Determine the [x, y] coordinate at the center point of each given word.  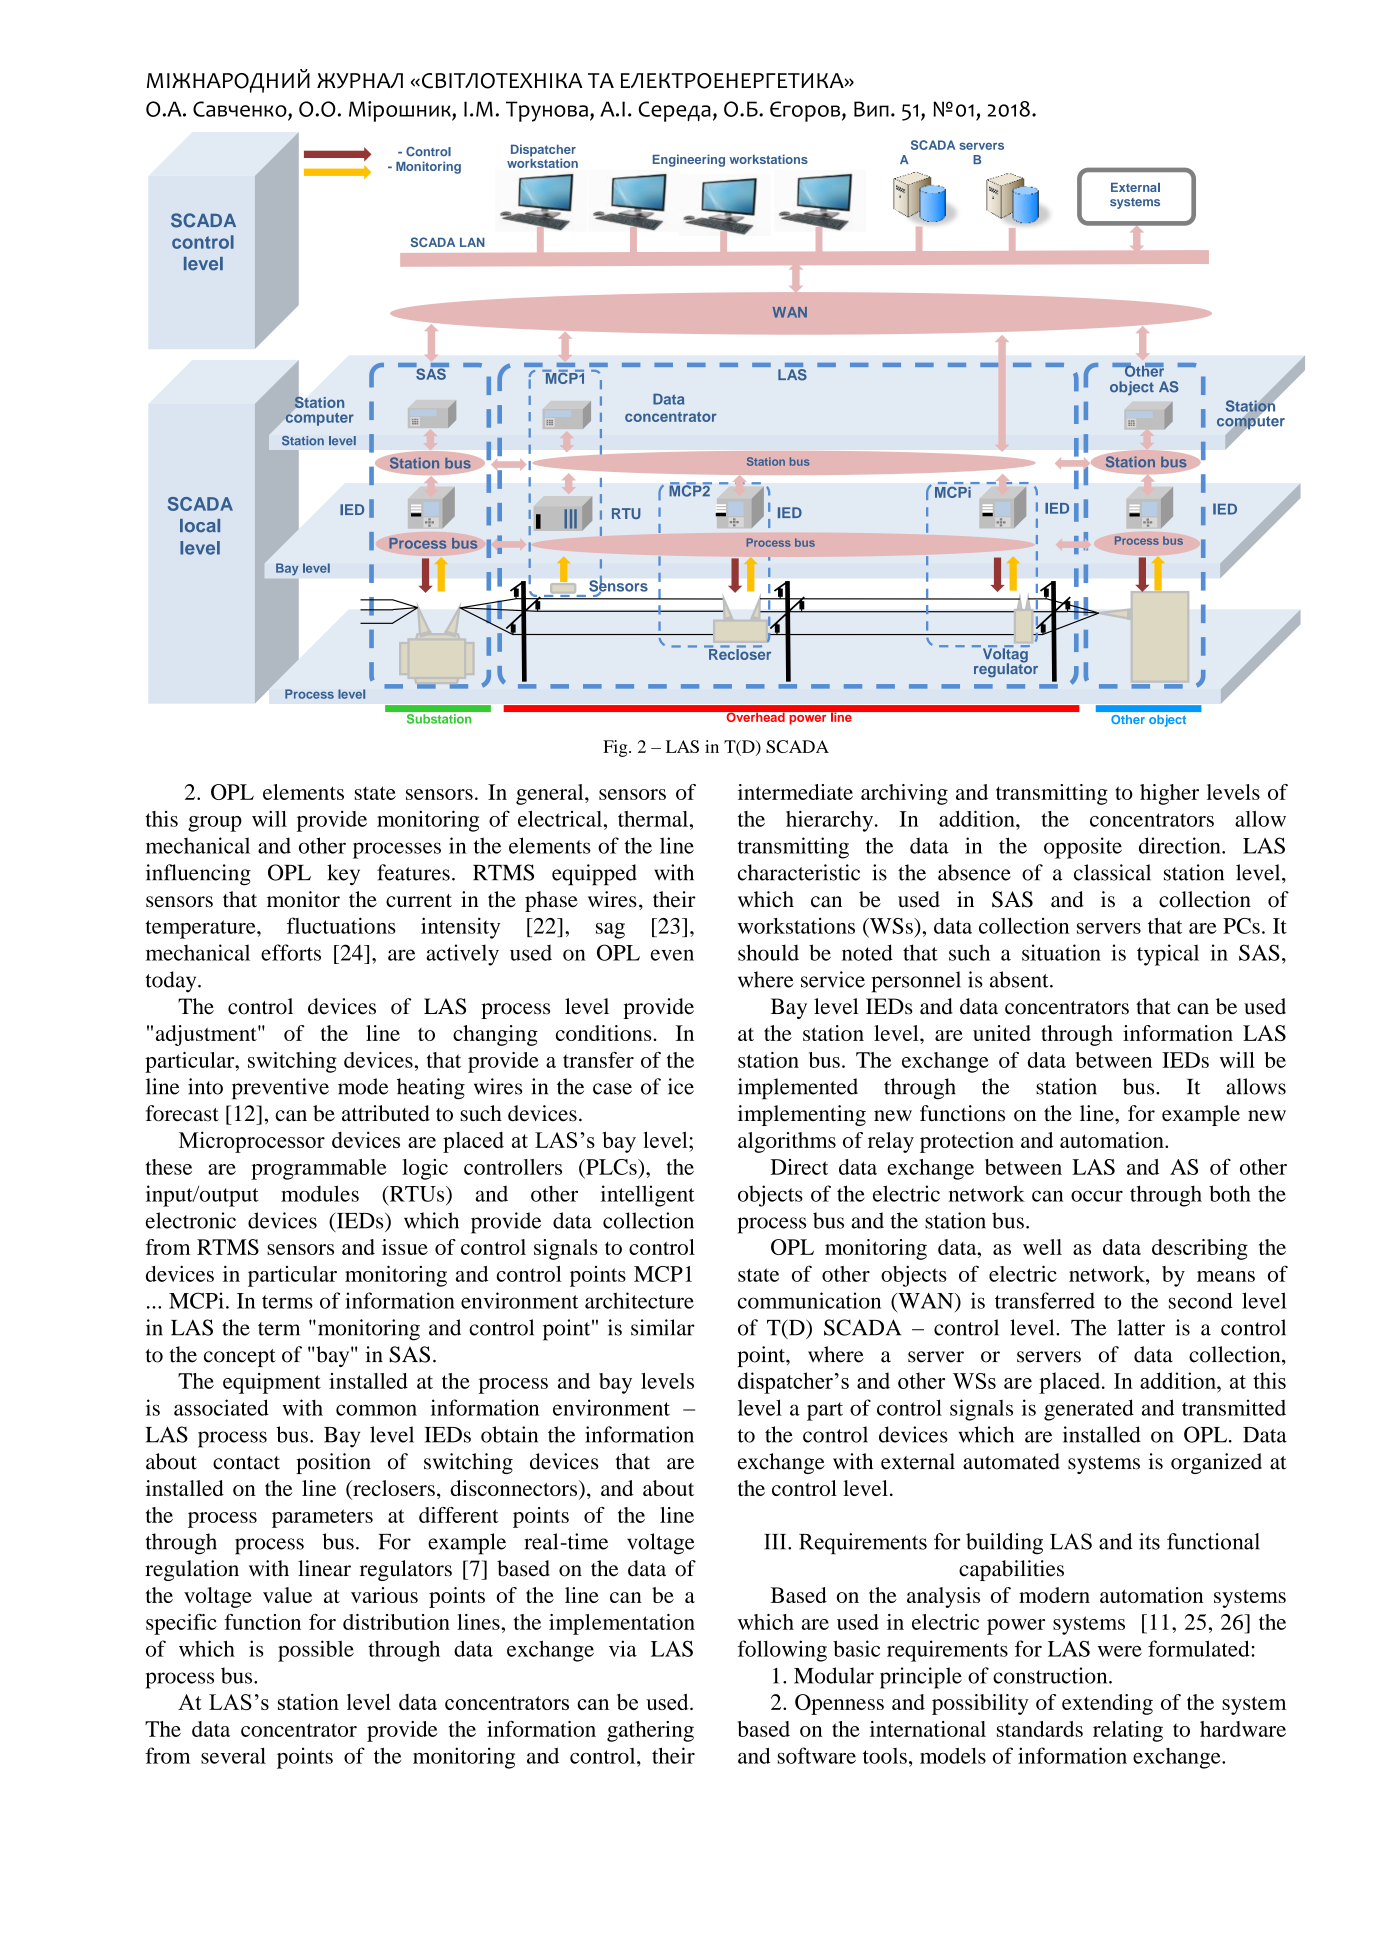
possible [316, 1651]
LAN [472, 242]
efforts [291, 952]
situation [1061, 952]
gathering [650, 1731]
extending [1107, 1704]
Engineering [689, 160]
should [768, 952]
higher [1169, 794]
